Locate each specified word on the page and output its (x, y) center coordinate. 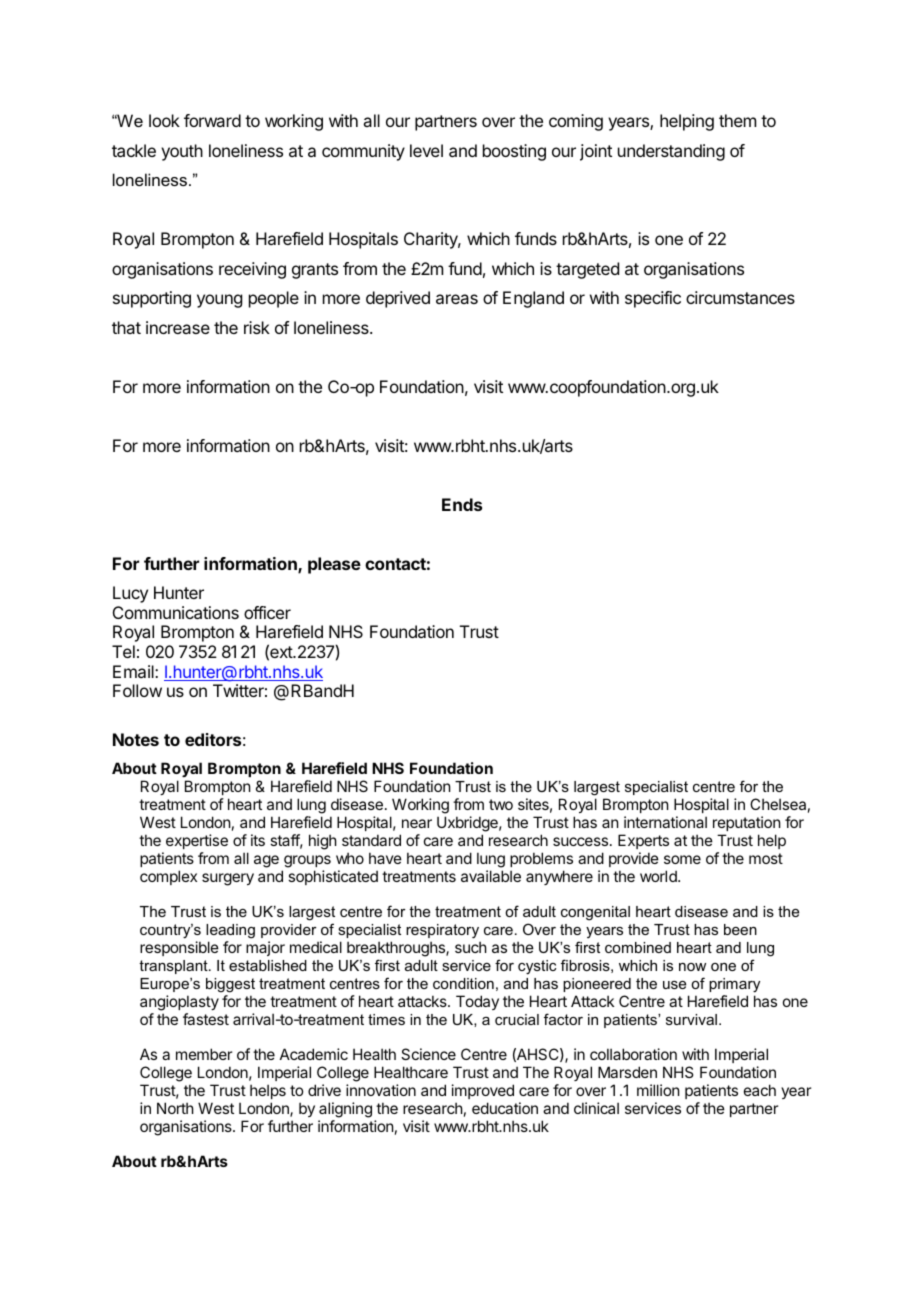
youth (182, 152)
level (426, 150)
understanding (671, 152)
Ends (462, 504)
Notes (136, 739)
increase (178, 327)
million (658, 1090)
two (501, 804)
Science (428, 1054)
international (665, 822)
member (204, 1054)
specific (653, 299)
